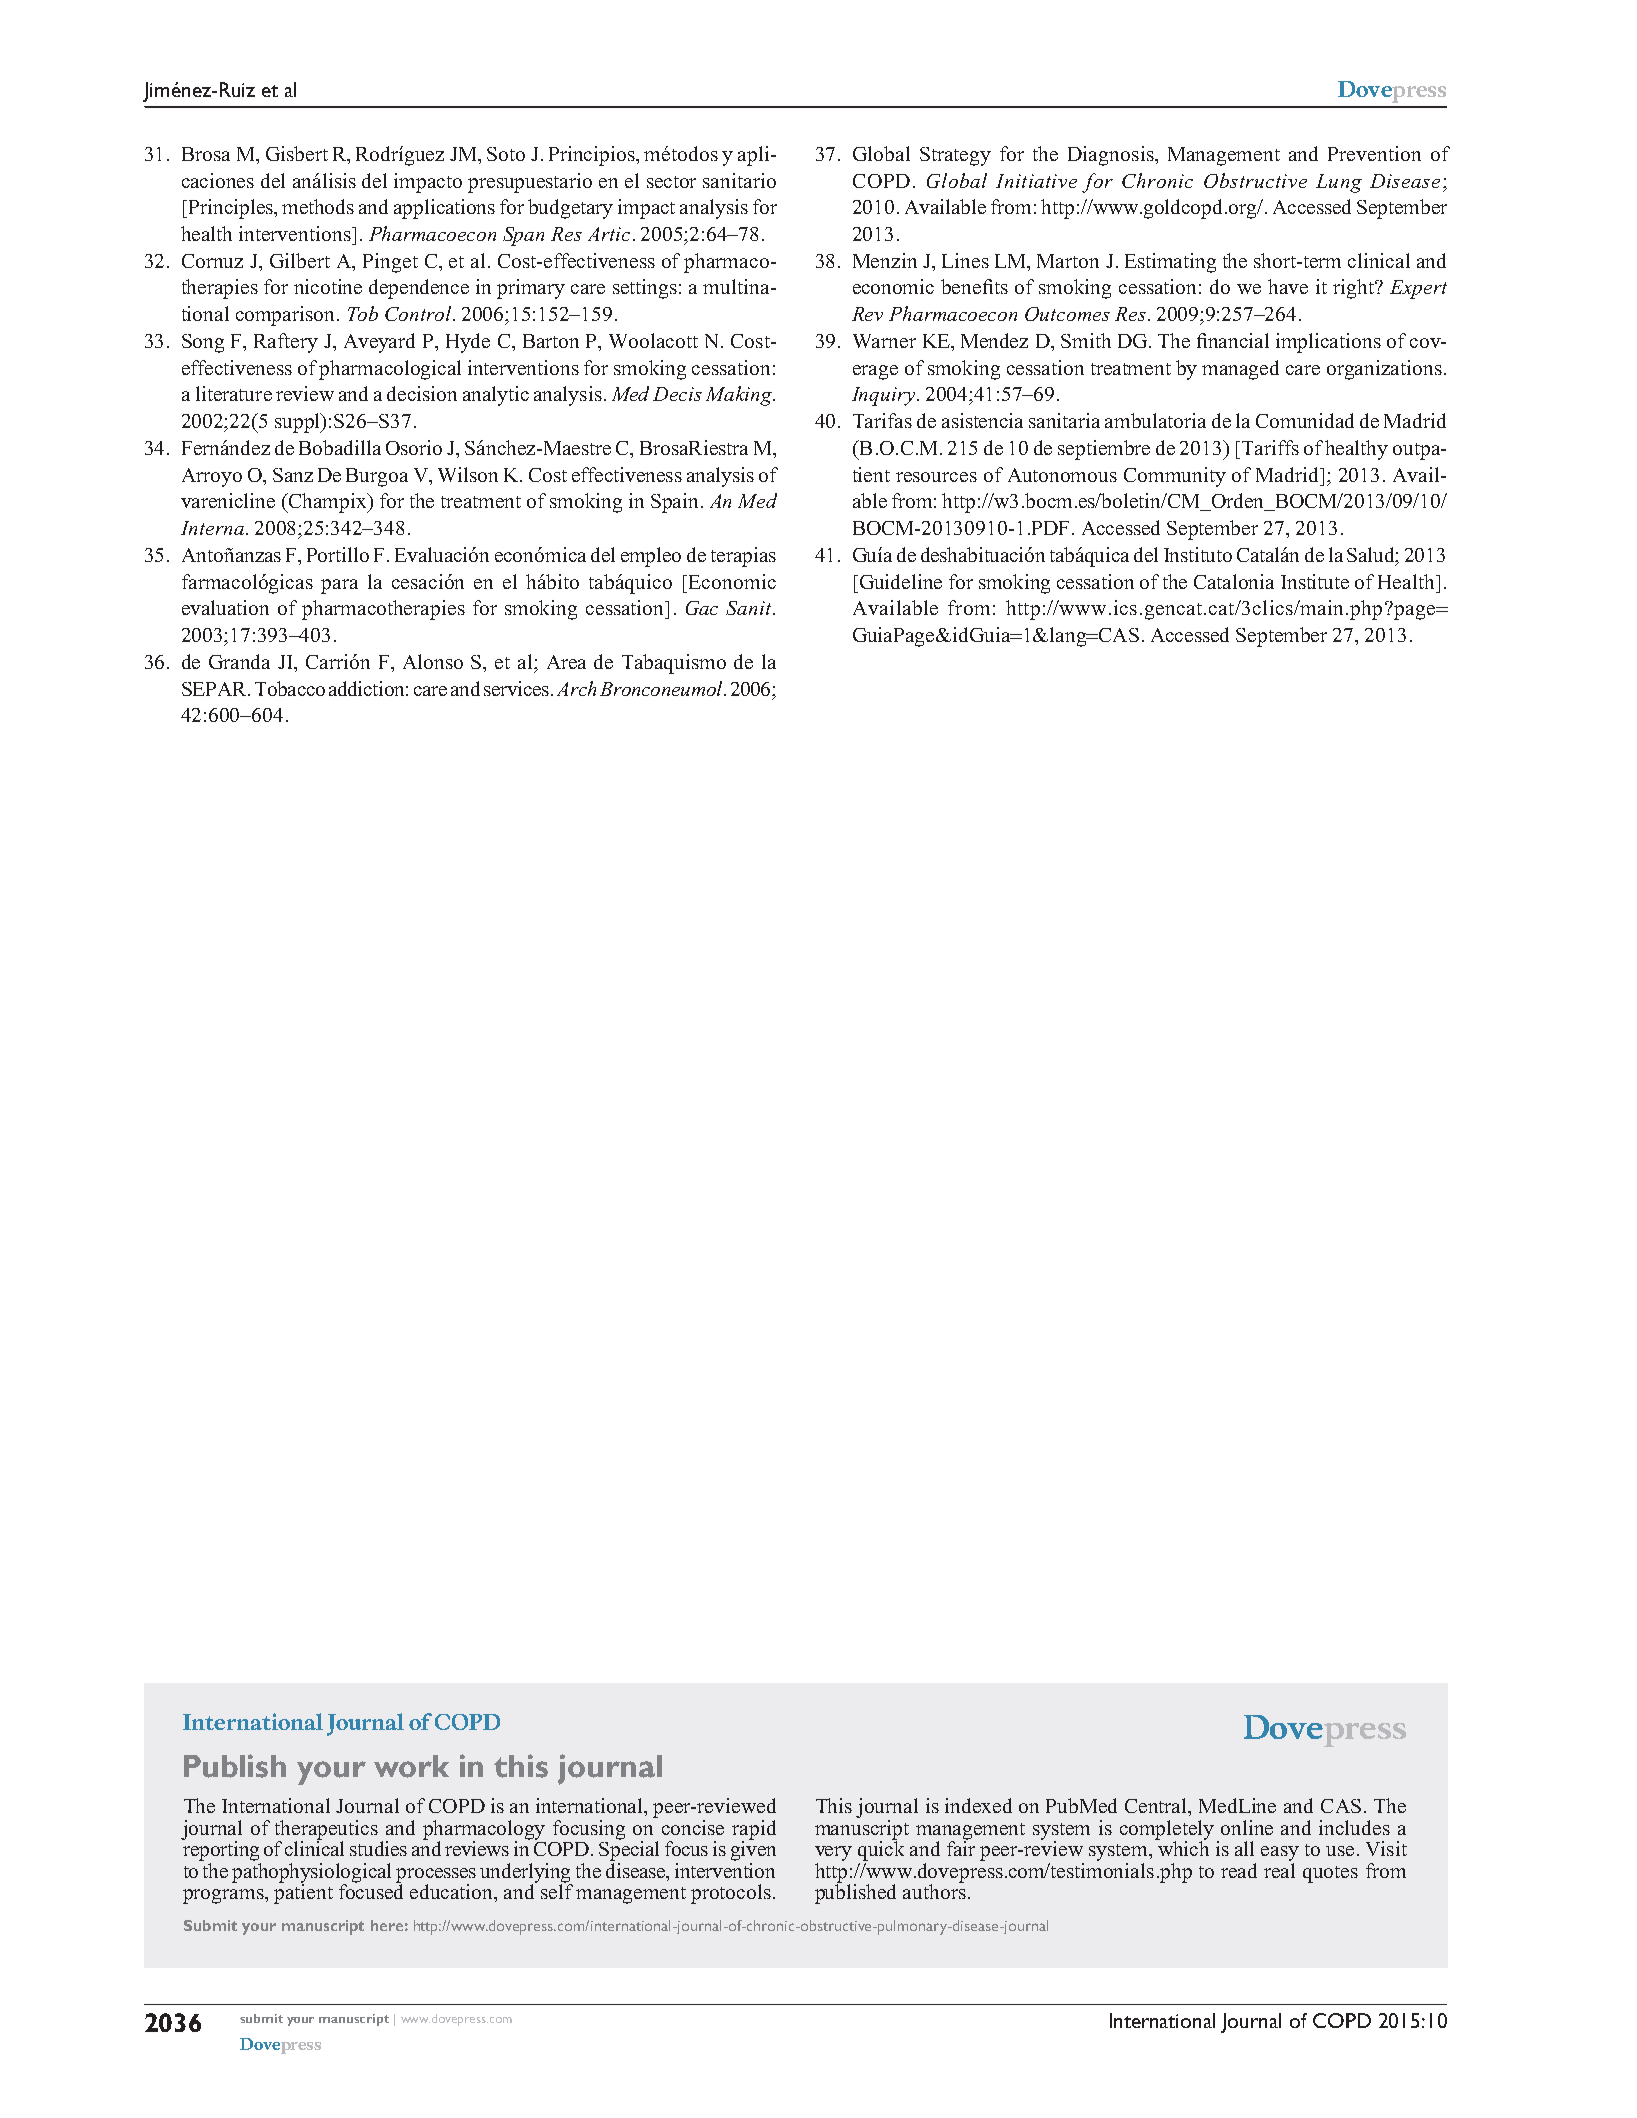 The width and height of the image is (1637, 2118). Describe the element at coordinates (318, 206) in the image. I see `methods` at that location.
